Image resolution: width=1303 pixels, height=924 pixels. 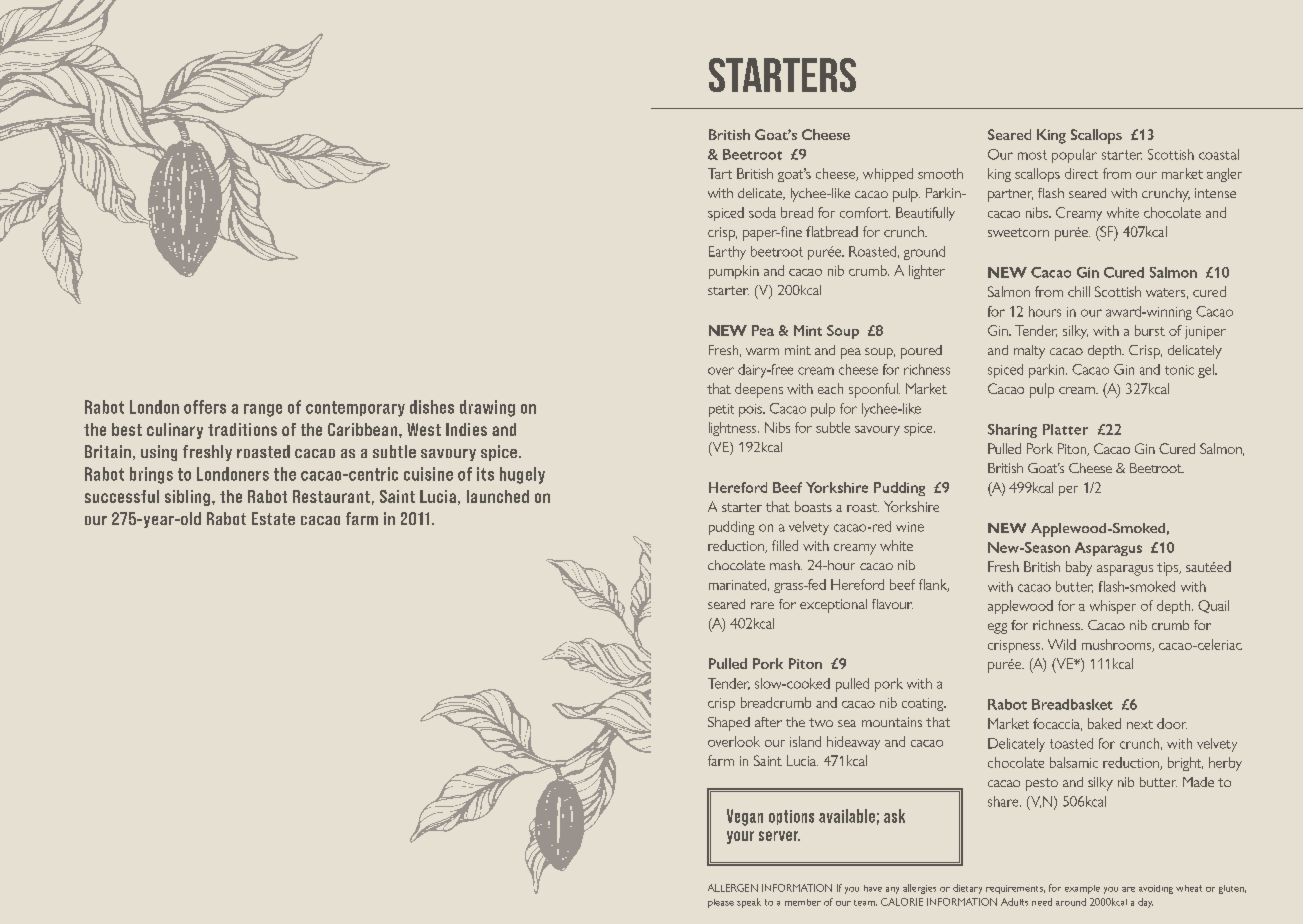 I want to click on please, so click(x=721, y=903).
